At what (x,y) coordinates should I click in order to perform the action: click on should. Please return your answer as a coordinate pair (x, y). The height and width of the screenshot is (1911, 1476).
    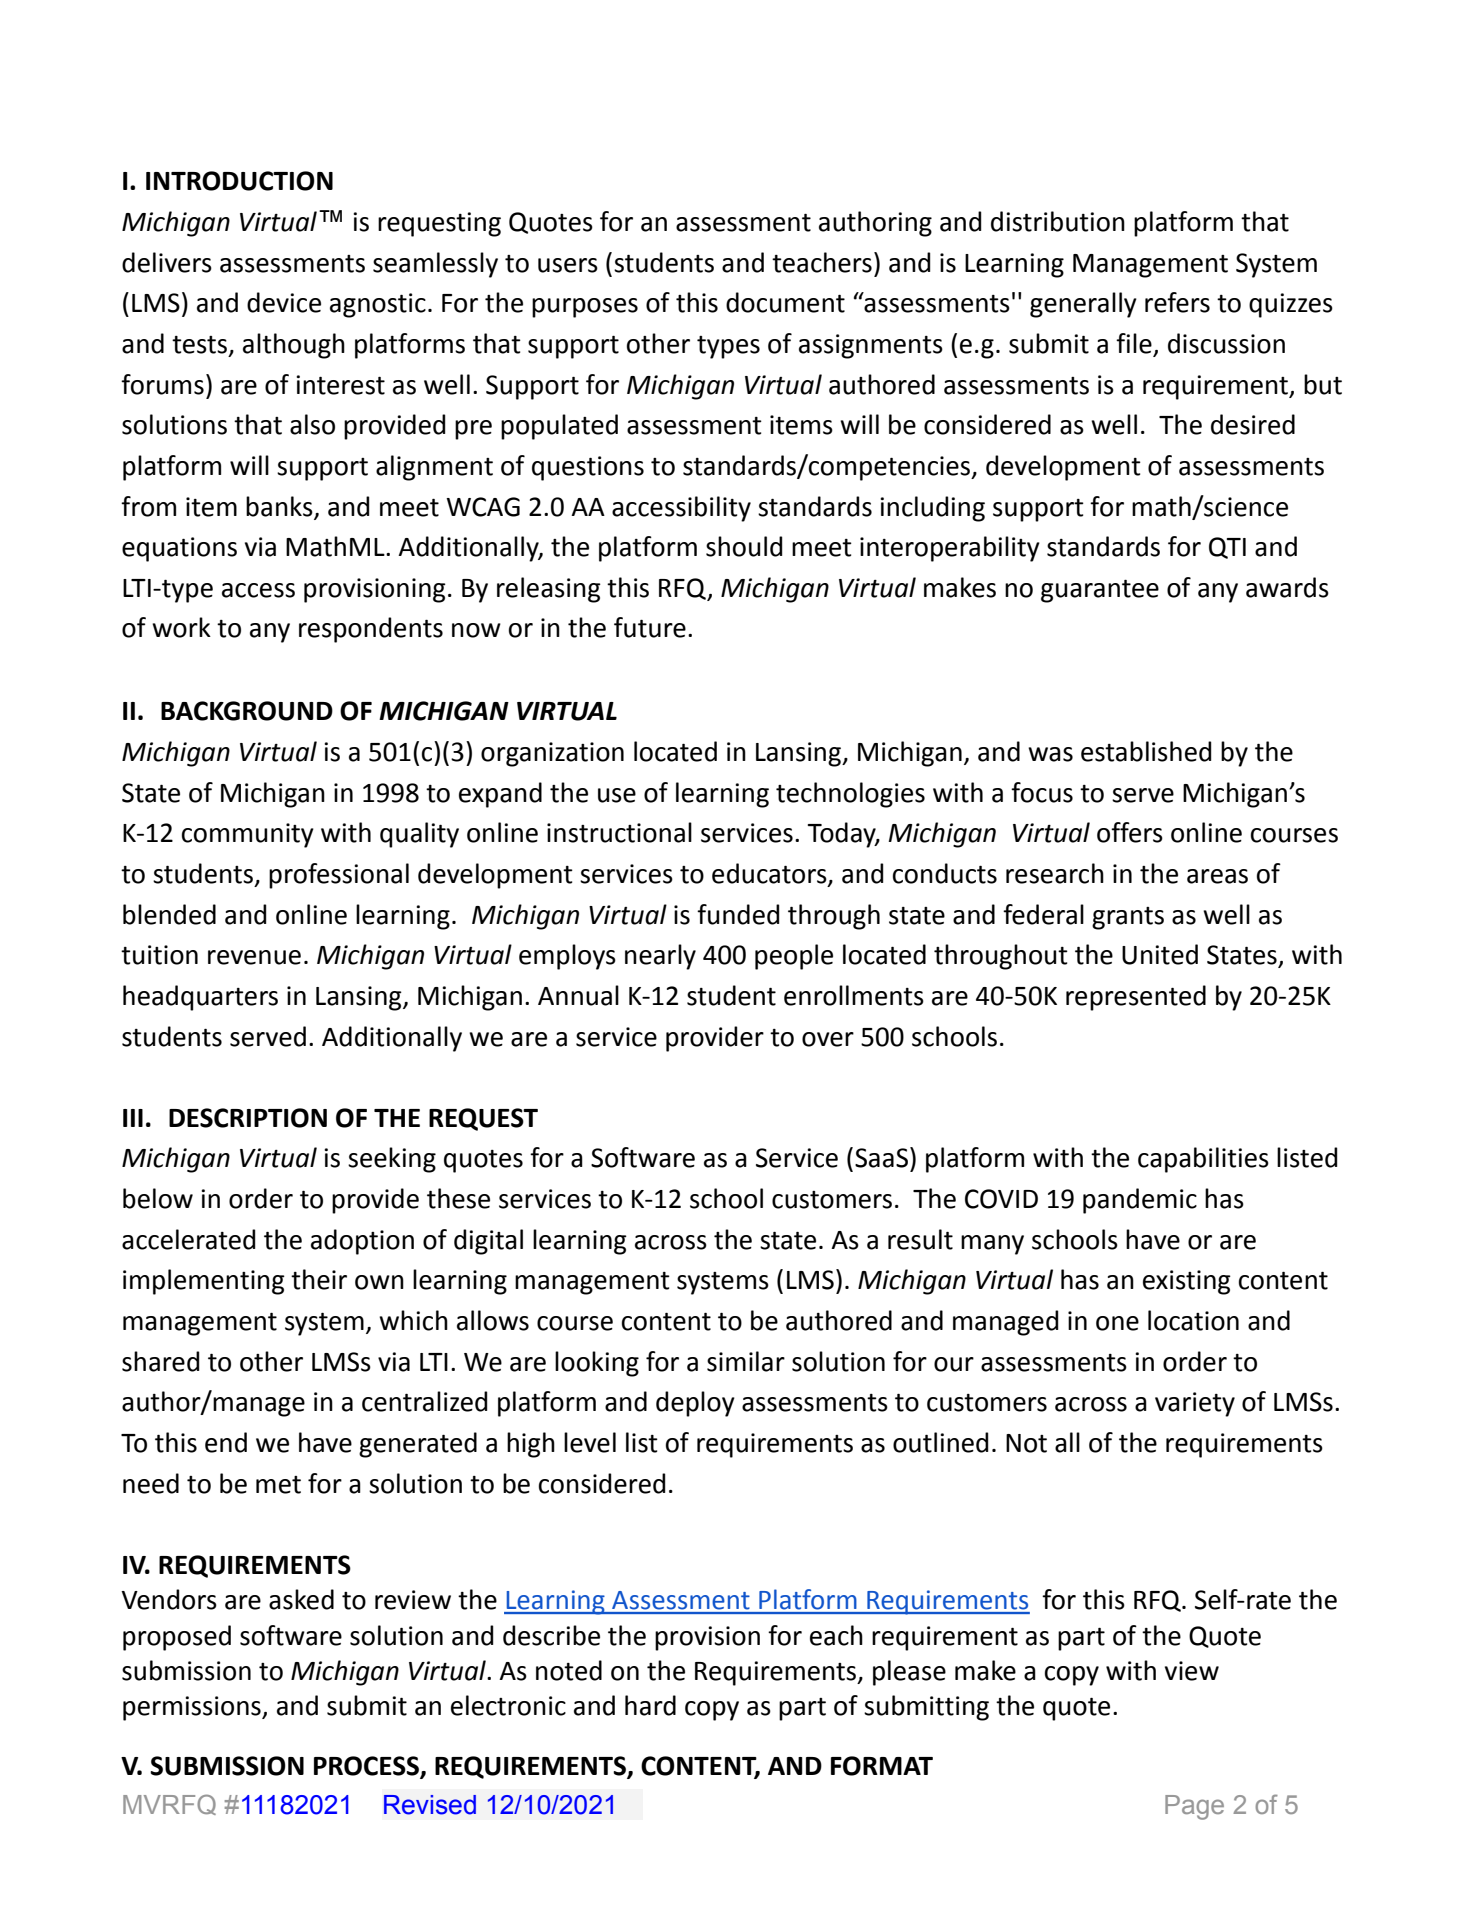
    Looking at the image, I should click on (744, 546).
